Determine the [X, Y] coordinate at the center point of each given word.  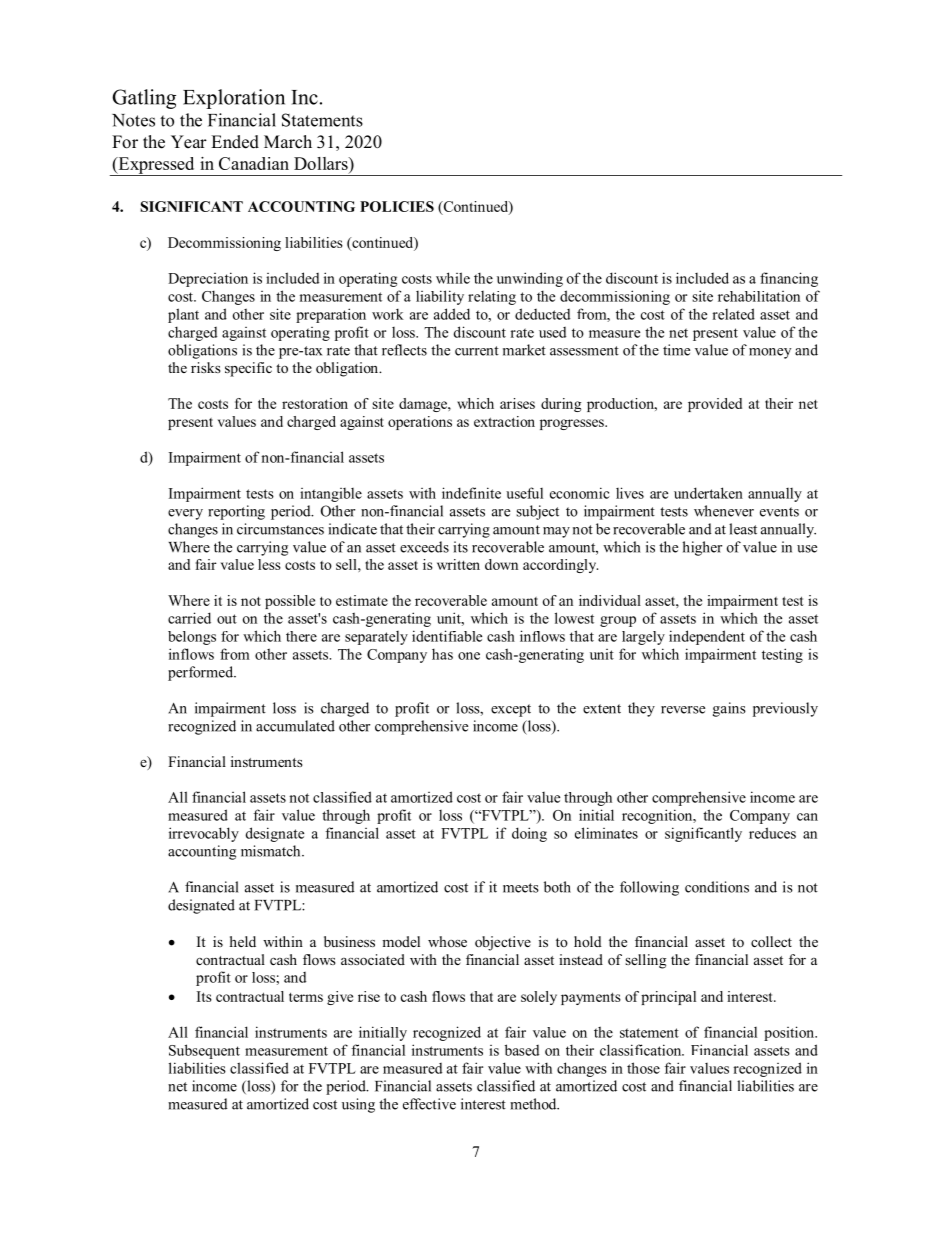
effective [429, 1104]
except [511, 710]
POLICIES [397, 206]
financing [789, 279]
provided [715, 405]
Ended [235, 142]
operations [420, 423]
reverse [683, 710]
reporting [236, 512]
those [643, 1068]
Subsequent [204, 1051]
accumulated [295, 726]
